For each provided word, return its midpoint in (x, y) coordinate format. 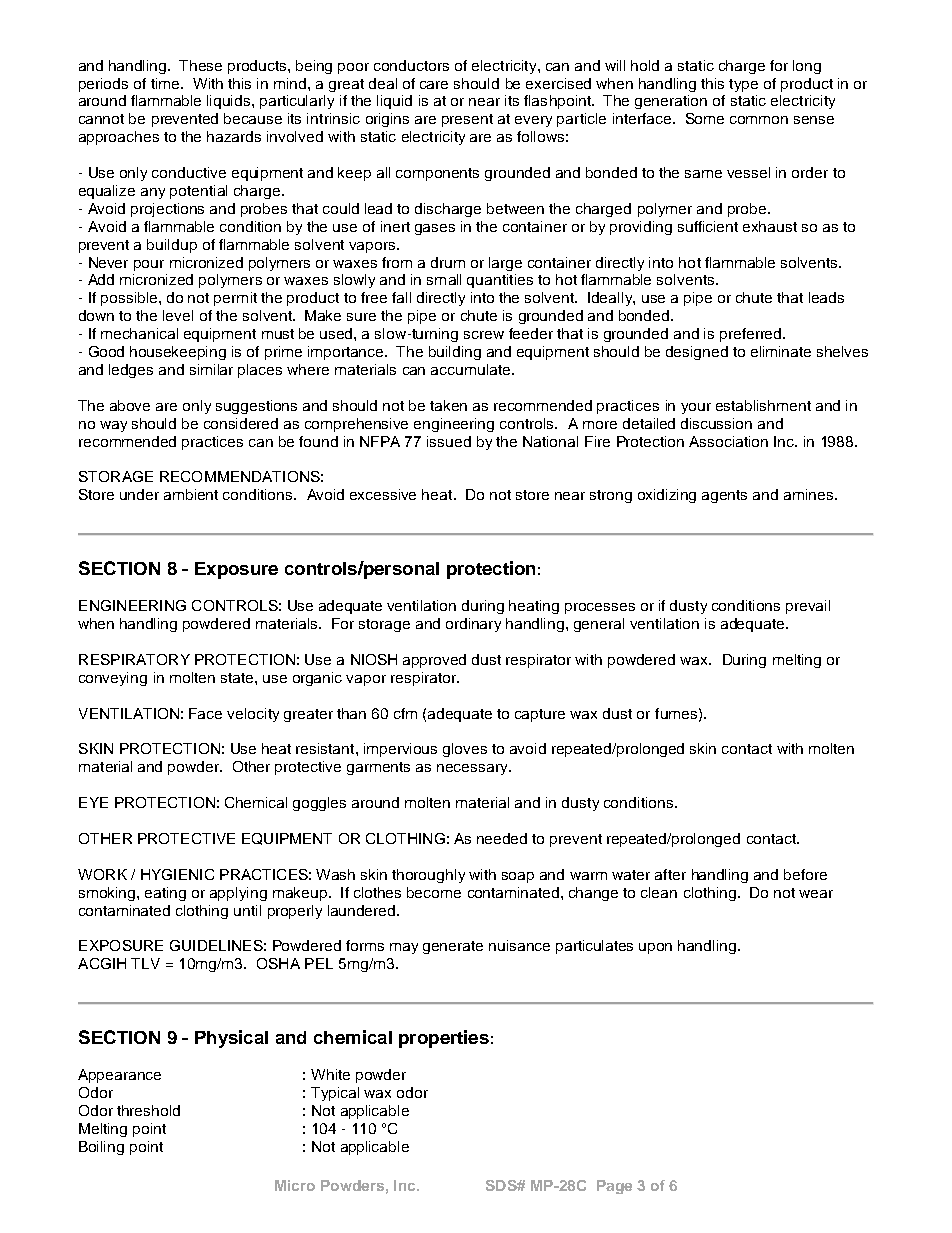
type (743, 85)
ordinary (473, 625)
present (467, 120)
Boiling (101, 1148)
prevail (808, 607)
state (237, 678)
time (166, 83)
